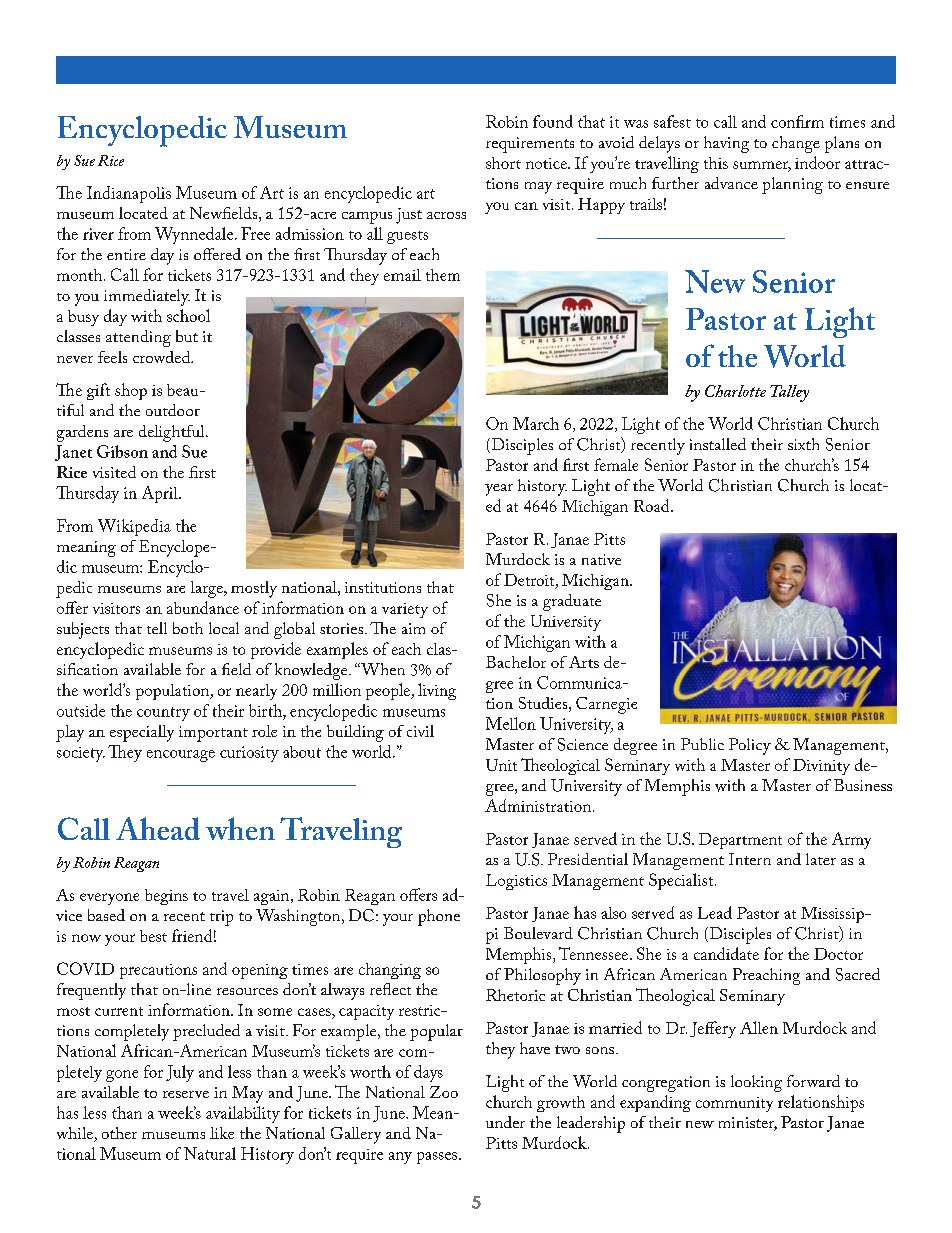 This image has height=1233, width=952. What do you see at coordinates (503, 163) in the image?
I see `short` at bounding box center [503, 163].
